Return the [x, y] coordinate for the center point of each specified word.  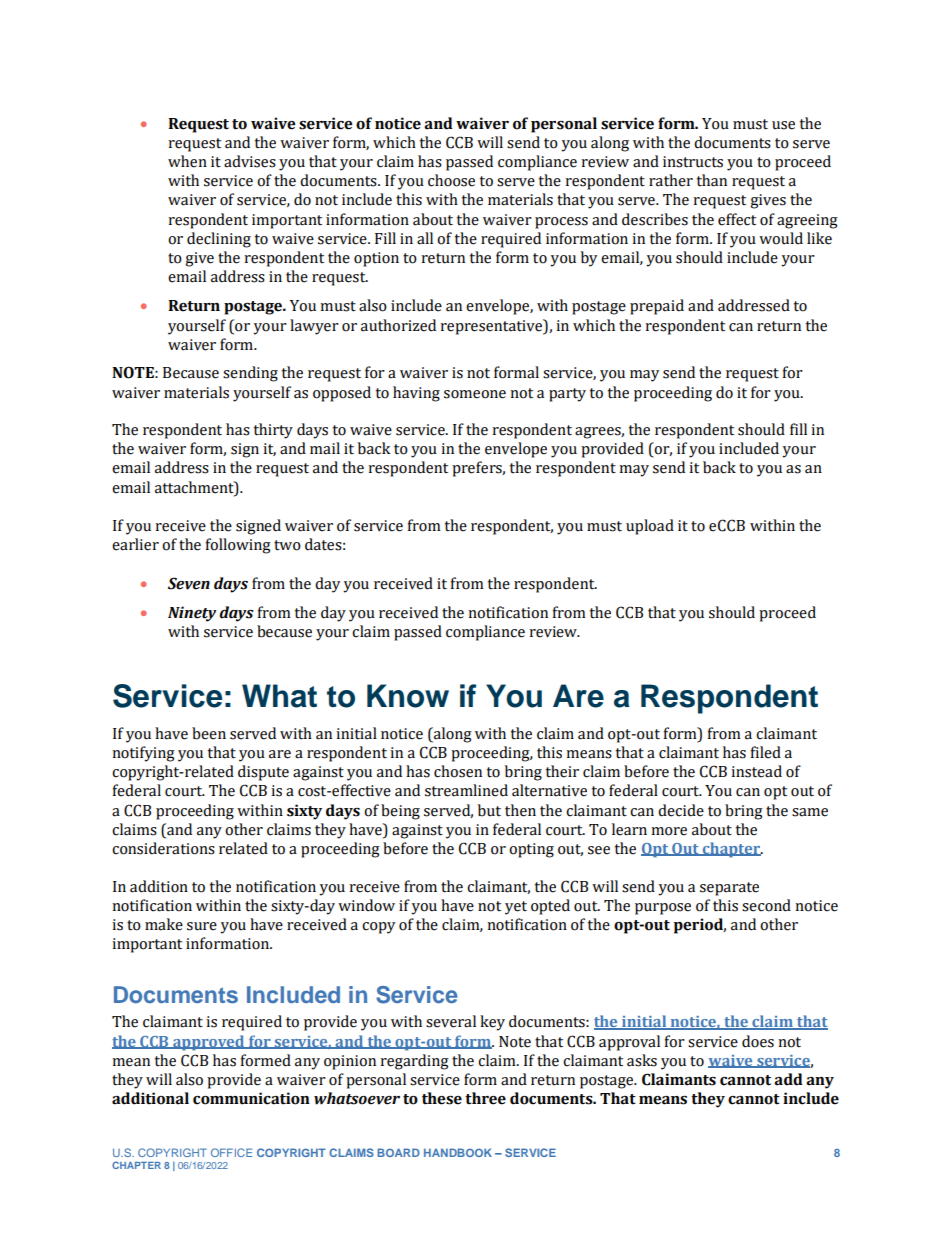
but [489, 810]
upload [650, 527]
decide [681, 810]
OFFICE [231, 1152]
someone [475, 394]
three [485, 1098]
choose [451, 180]
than [712, 180]
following [238, 546]
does [758, 1041]
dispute [263, 773]
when [187, 161]
